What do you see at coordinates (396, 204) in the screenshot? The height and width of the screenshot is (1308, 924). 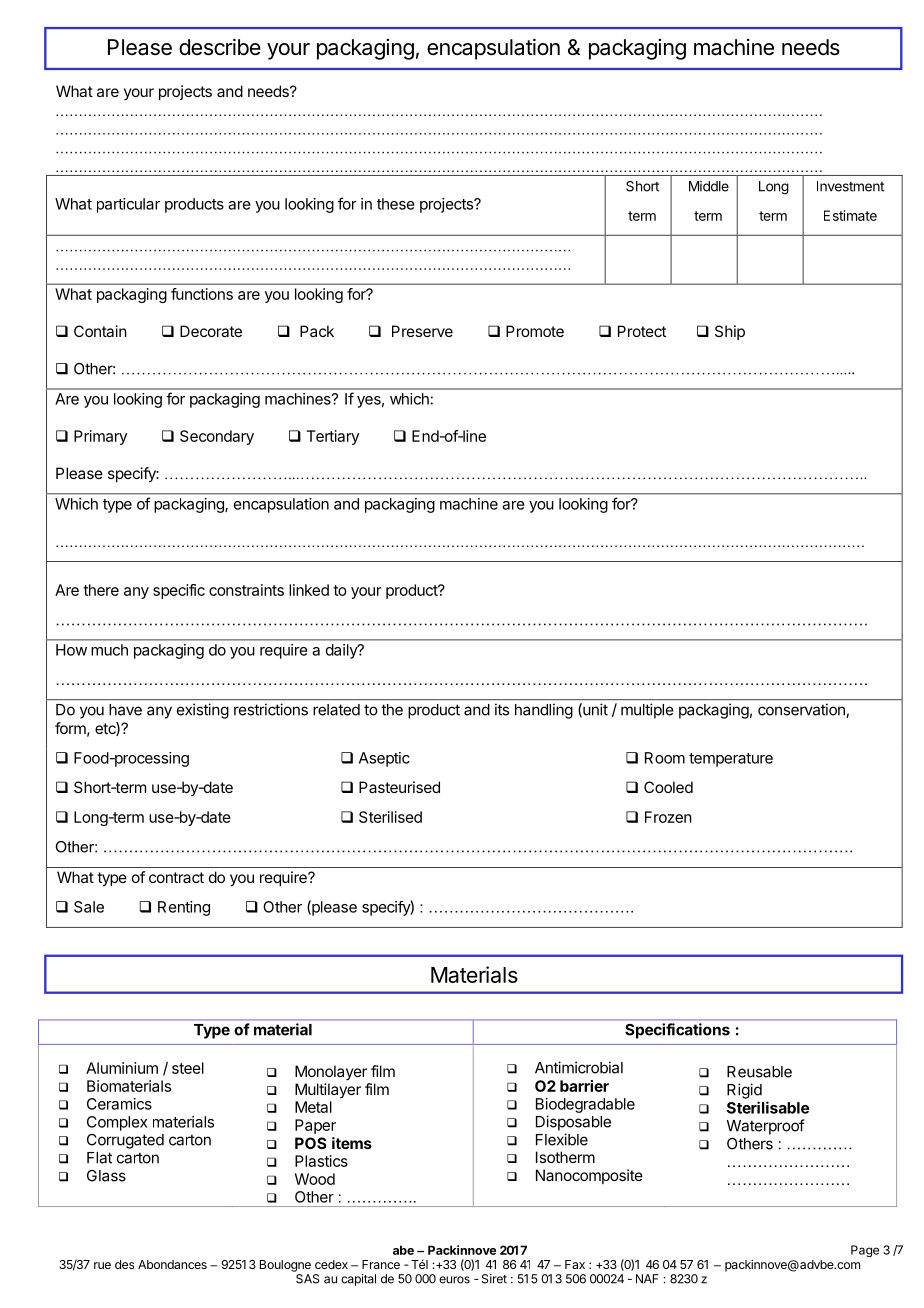 I see `these` at bounding box center [396, 204].
